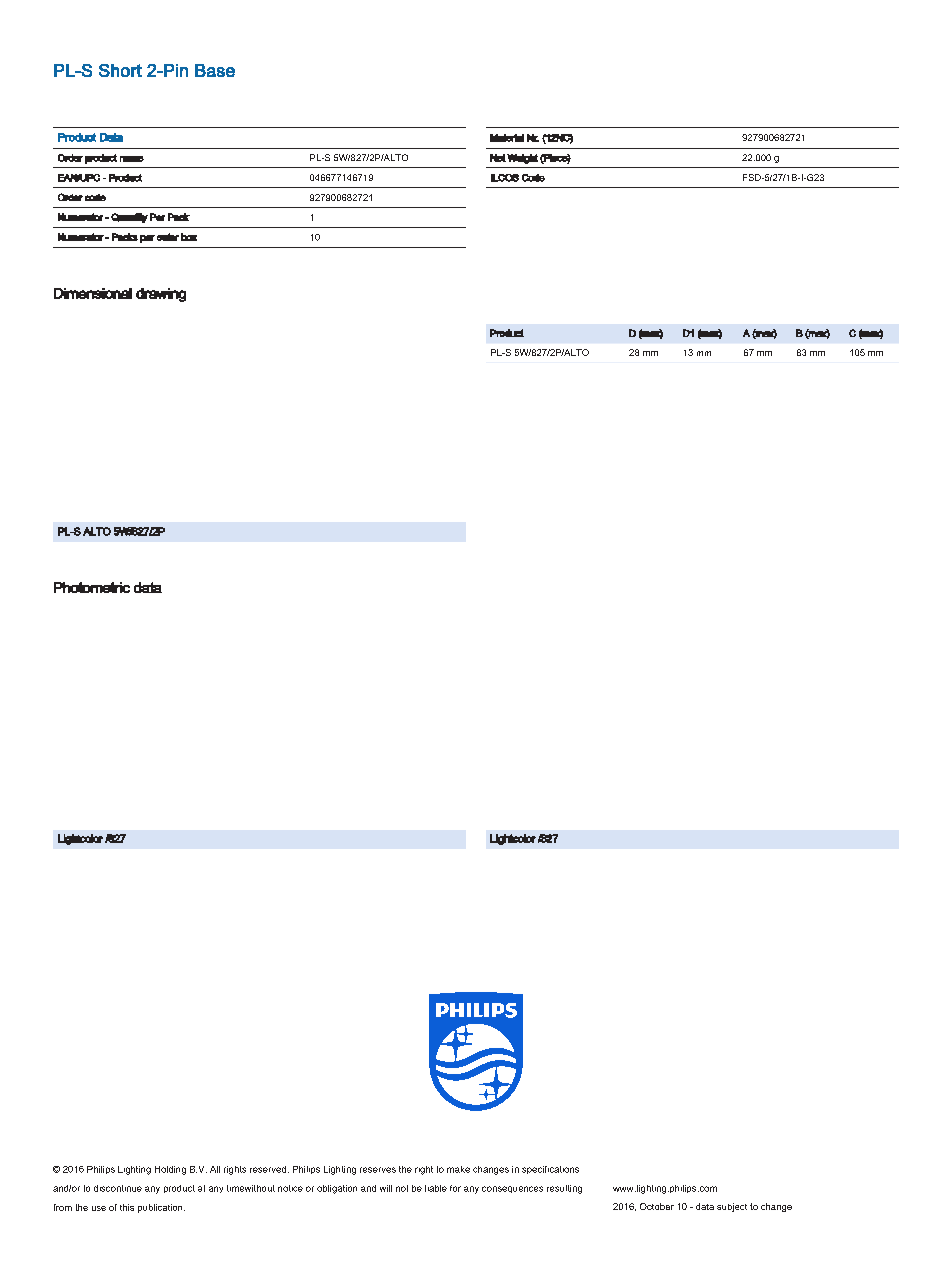 This screenshot has height=1265, width=952. Describe the element at coordinates (550, 1170) in the screenshot. I see `specifications` at that location.
